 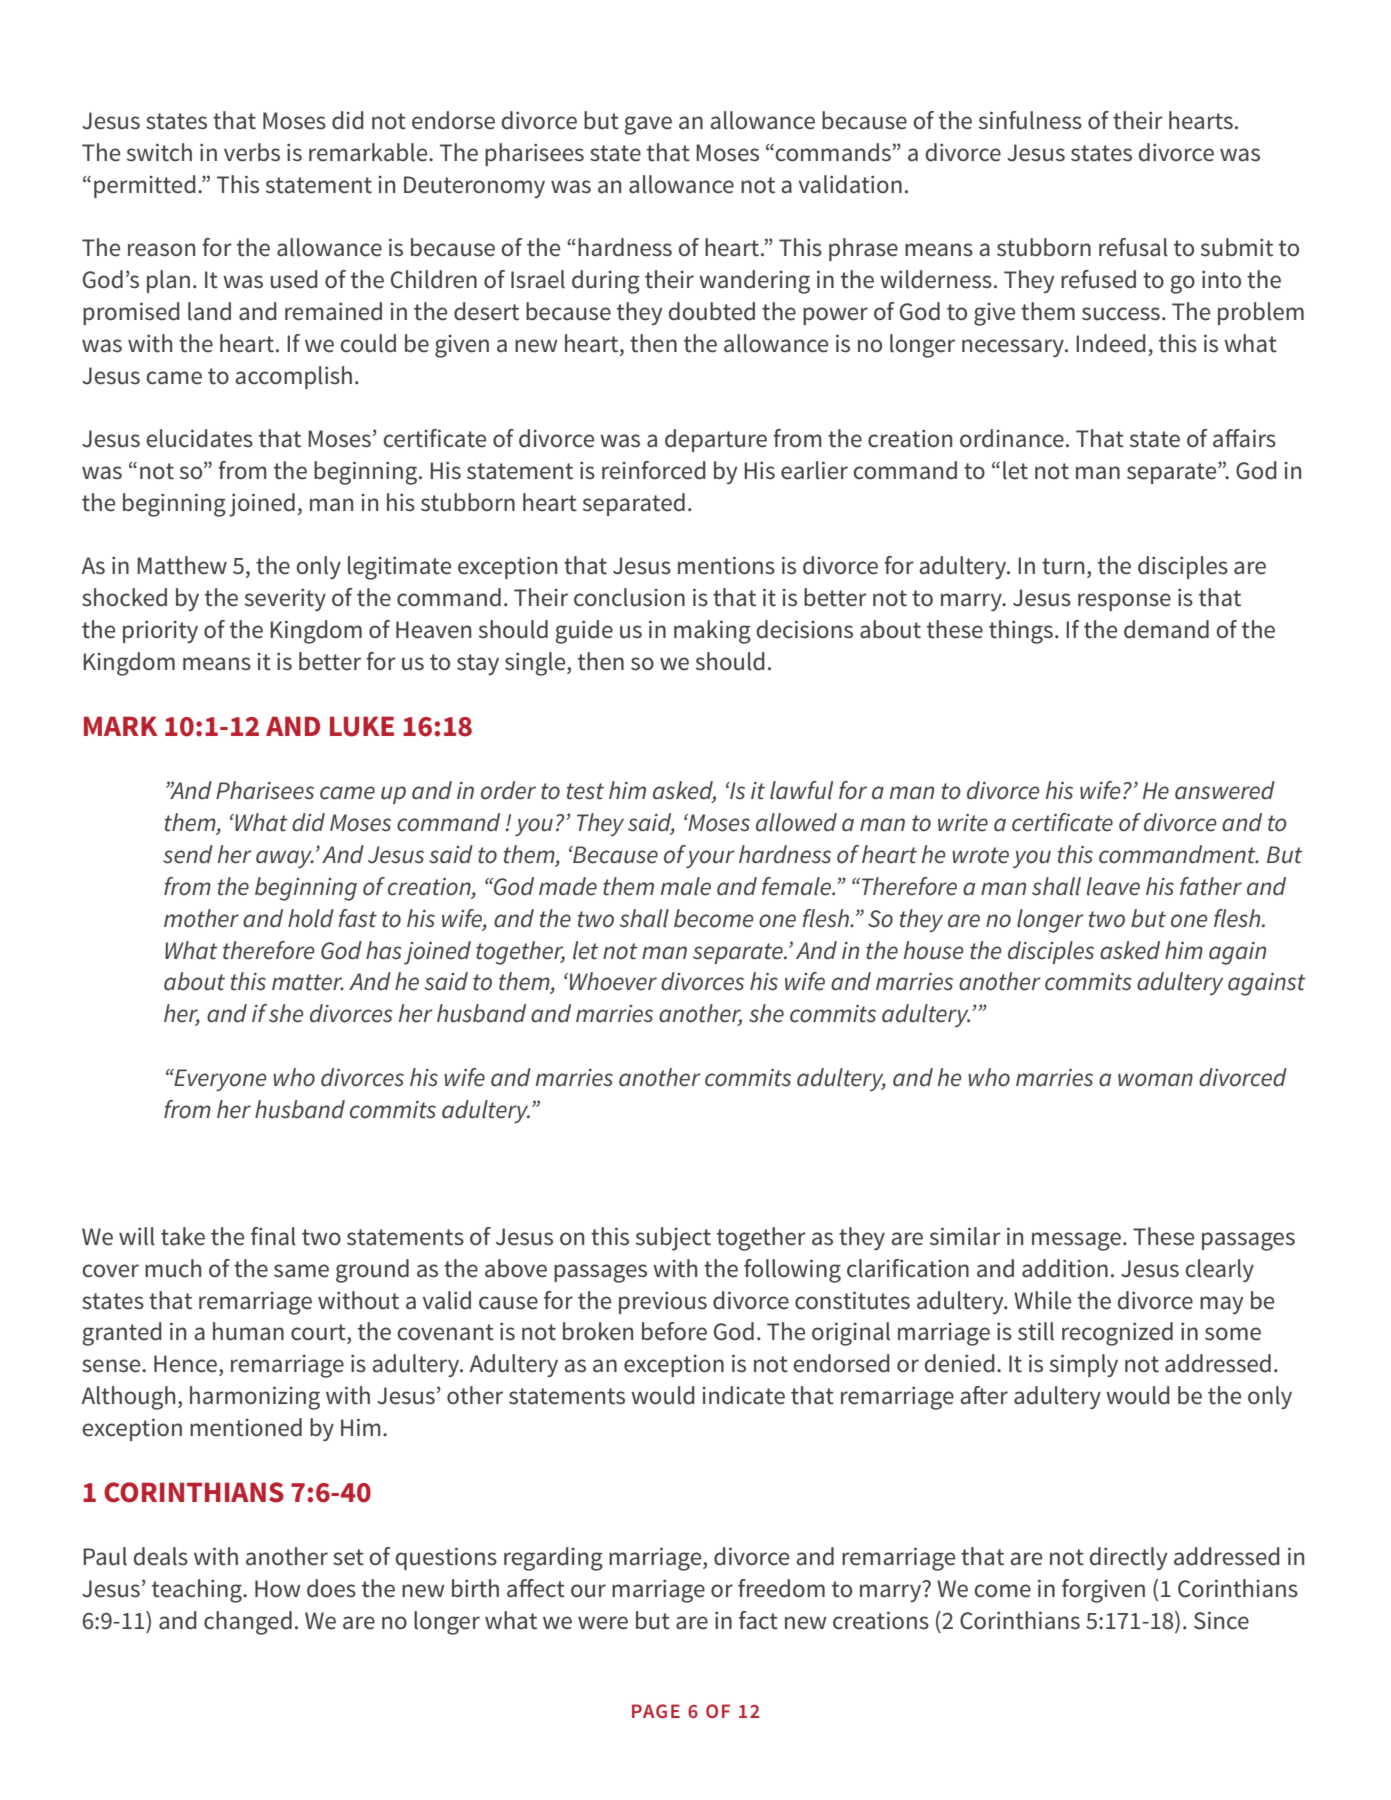 I want to click on changed, so click(x=248, y=1623).
